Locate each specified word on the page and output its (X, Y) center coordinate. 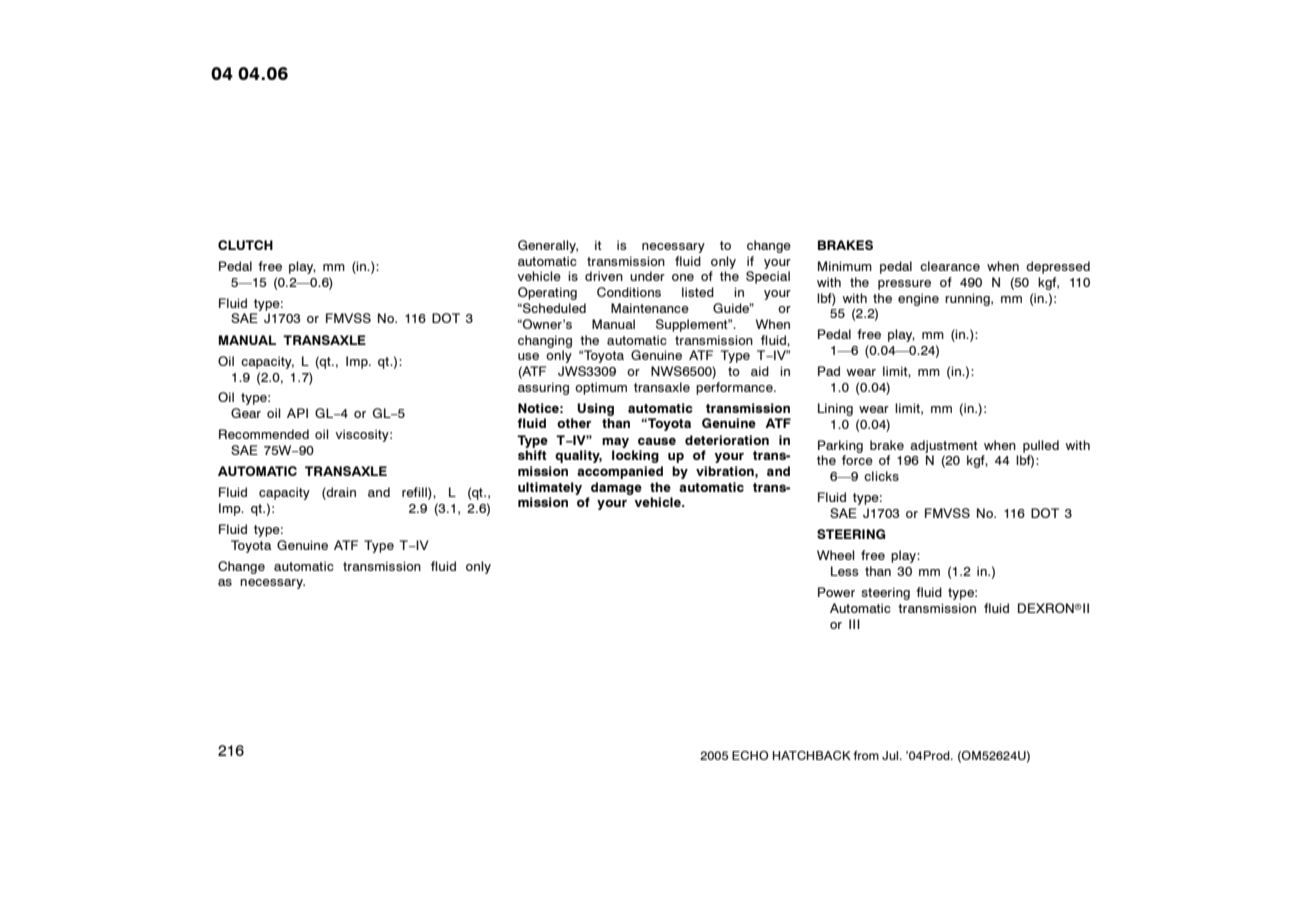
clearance (950, 266)
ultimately (550, 488)
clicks (881, 476)
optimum (601, 388)
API (297, 413)
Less (845, 571)
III (854, 624)
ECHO (750, 755)
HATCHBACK (812, 755)
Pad (829, 371)
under (647, 276)
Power (836, 592)
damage (616, 488)
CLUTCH (245, 245)
